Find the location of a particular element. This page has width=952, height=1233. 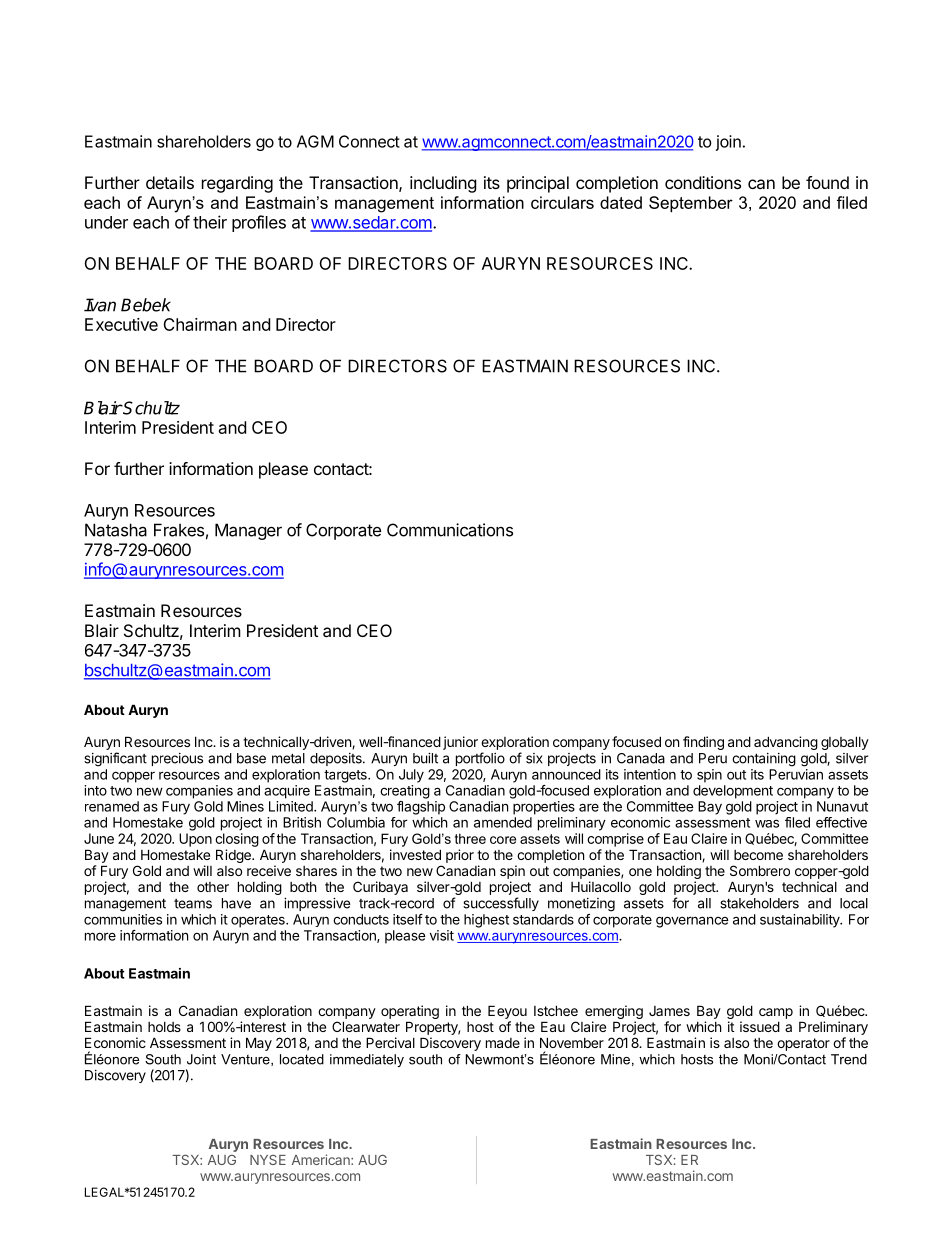

including is located at coordinates (443, 184).
